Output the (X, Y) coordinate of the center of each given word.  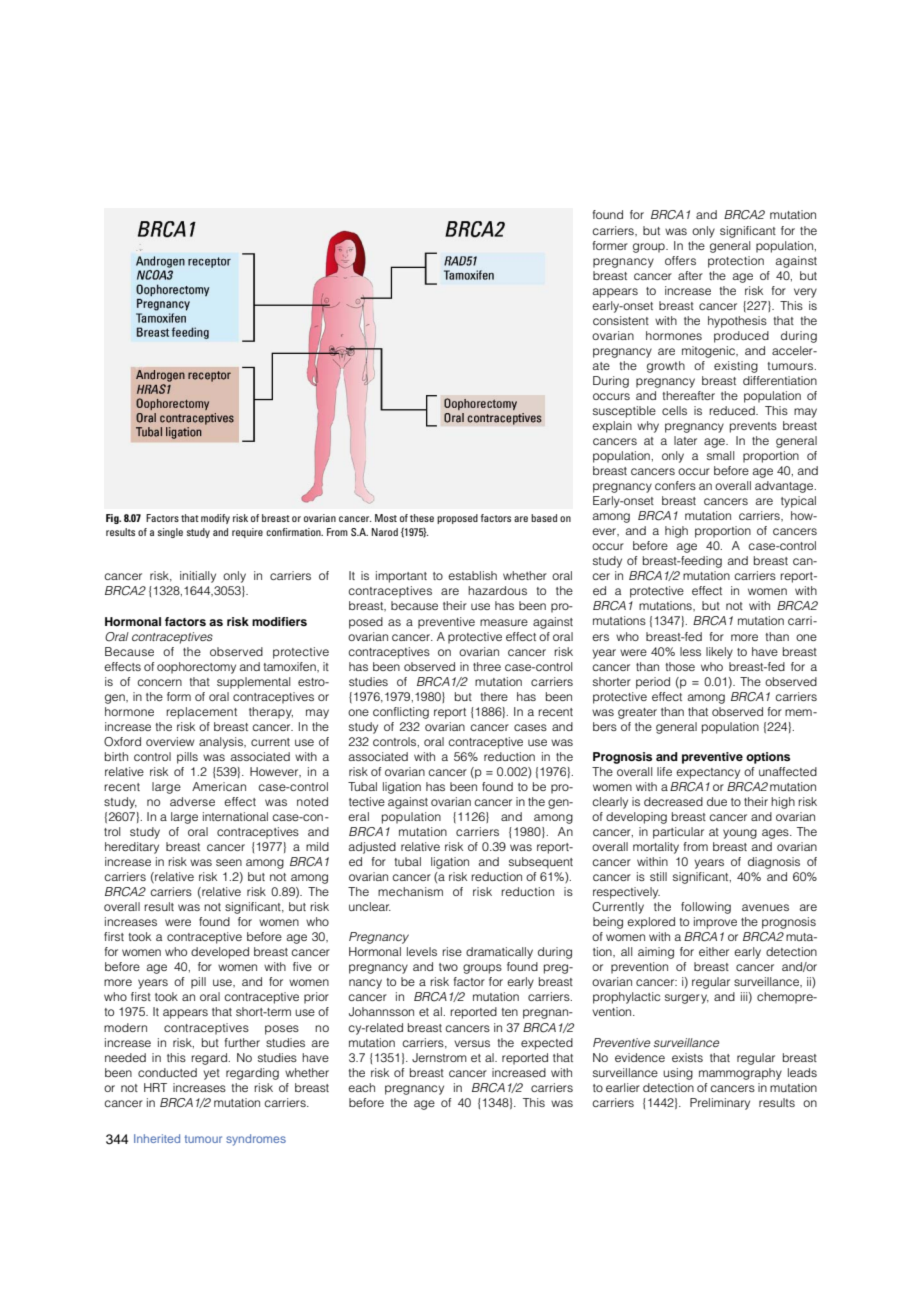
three (487, 666)
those (680, 666)
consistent (621, 320)
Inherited (157, 1138)
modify (215, 519)
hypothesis (737, 322)
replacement (201, 713)
